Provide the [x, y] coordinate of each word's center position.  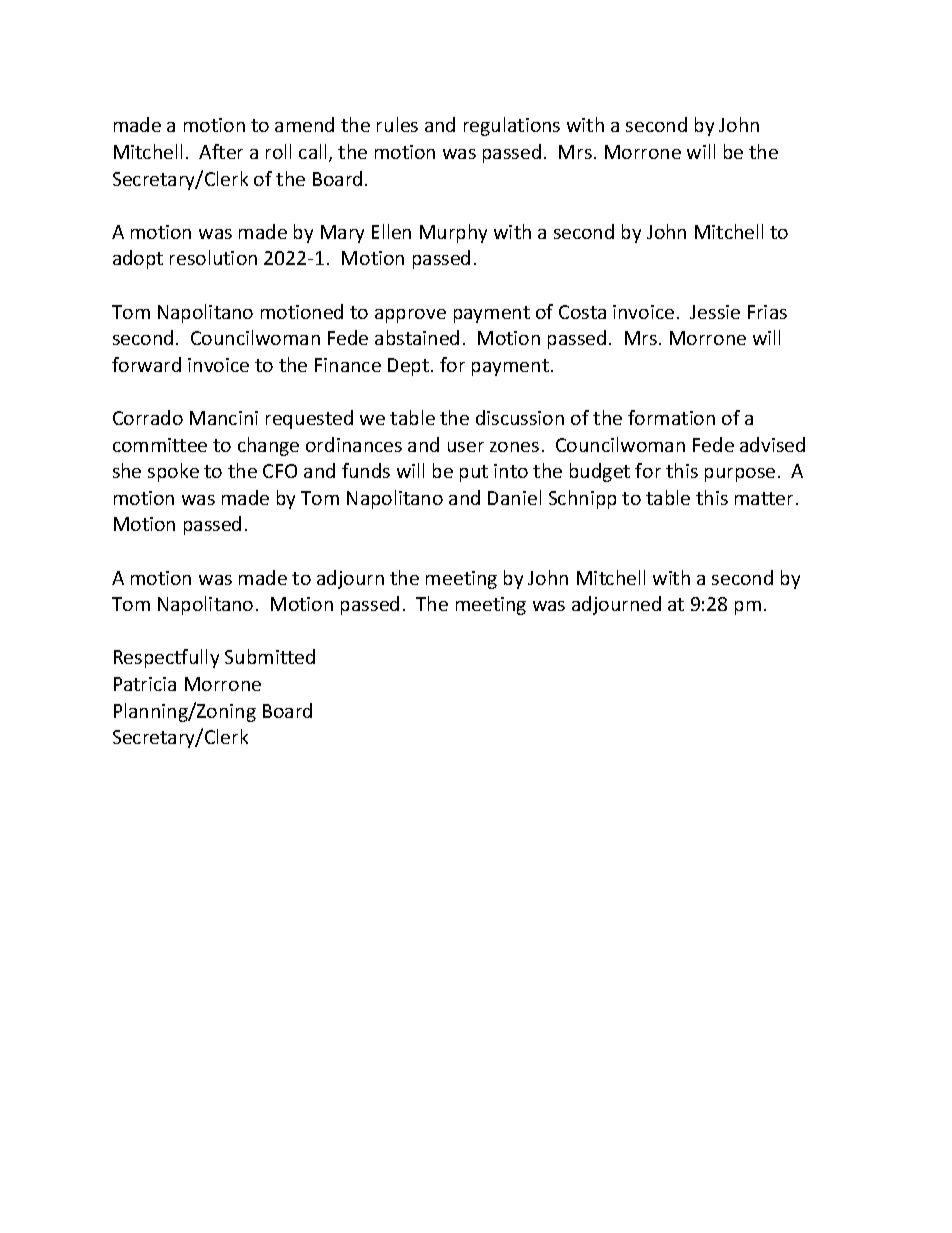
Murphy [453, 233]
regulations [512, 126]
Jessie [715, 312]
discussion [520, 417]
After [221, 151]
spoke [173, 472]
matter [764, 498]
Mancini [224, 418]
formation [671, 417]
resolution [213, 257]
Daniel [514, 497]
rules [397, 124]
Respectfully [166, 658]
